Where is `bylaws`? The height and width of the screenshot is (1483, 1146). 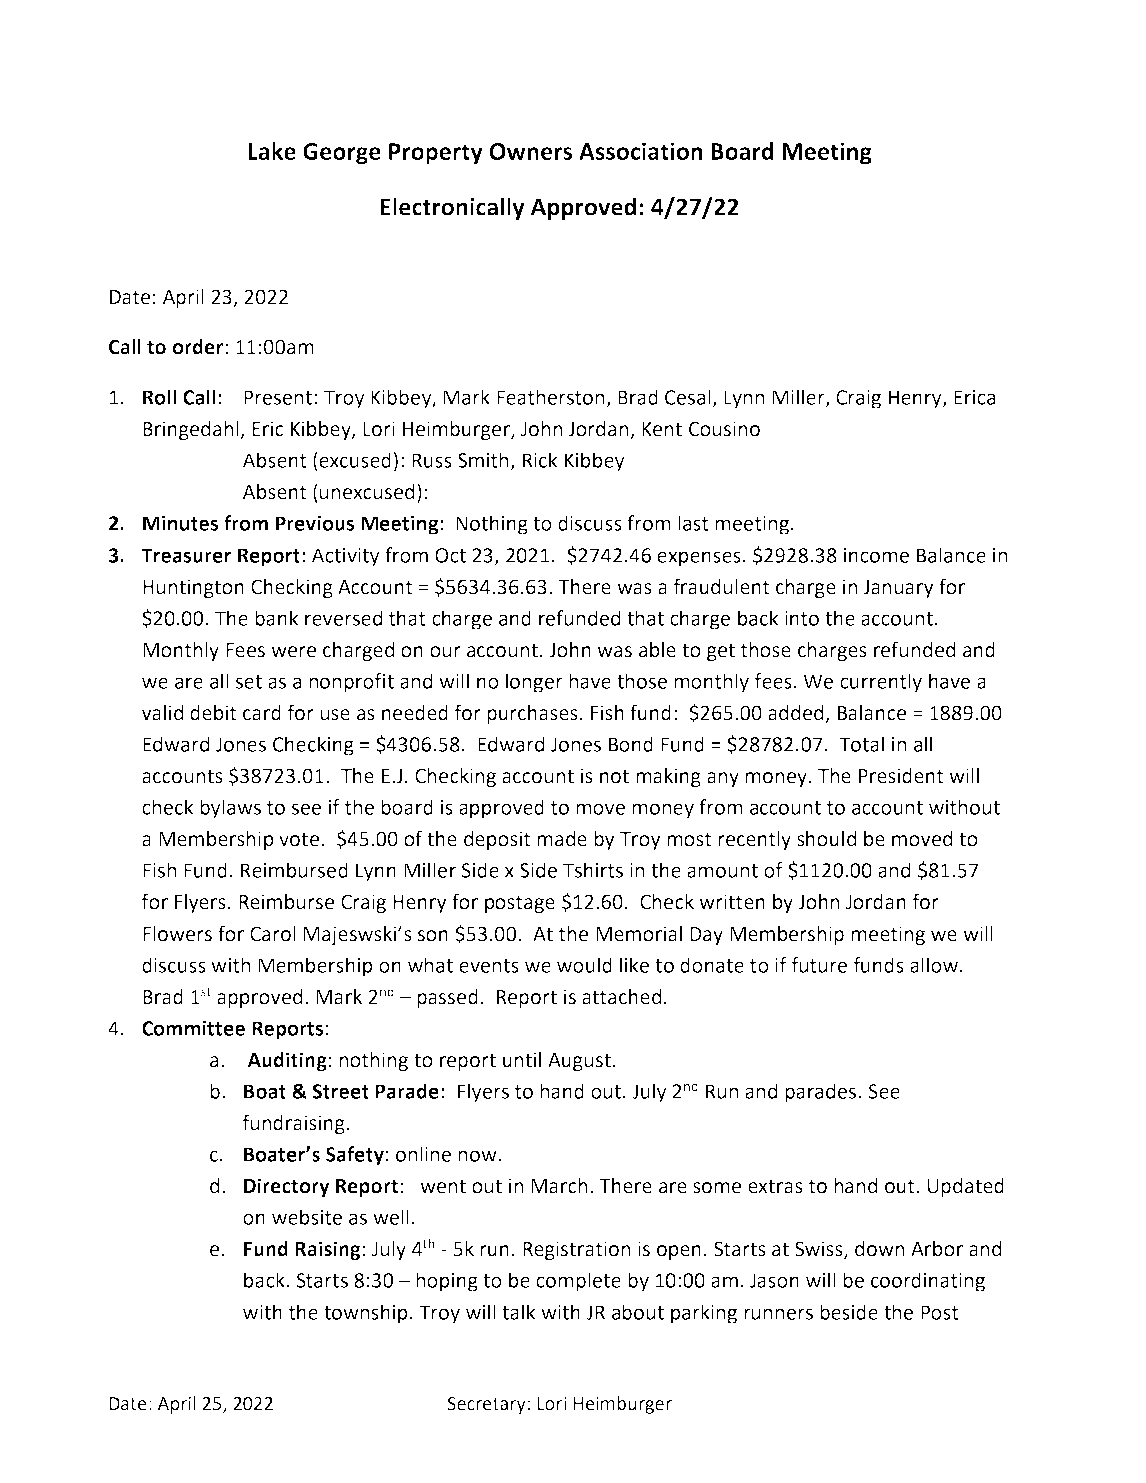 bylaws is located at coordinates (230, 809).
